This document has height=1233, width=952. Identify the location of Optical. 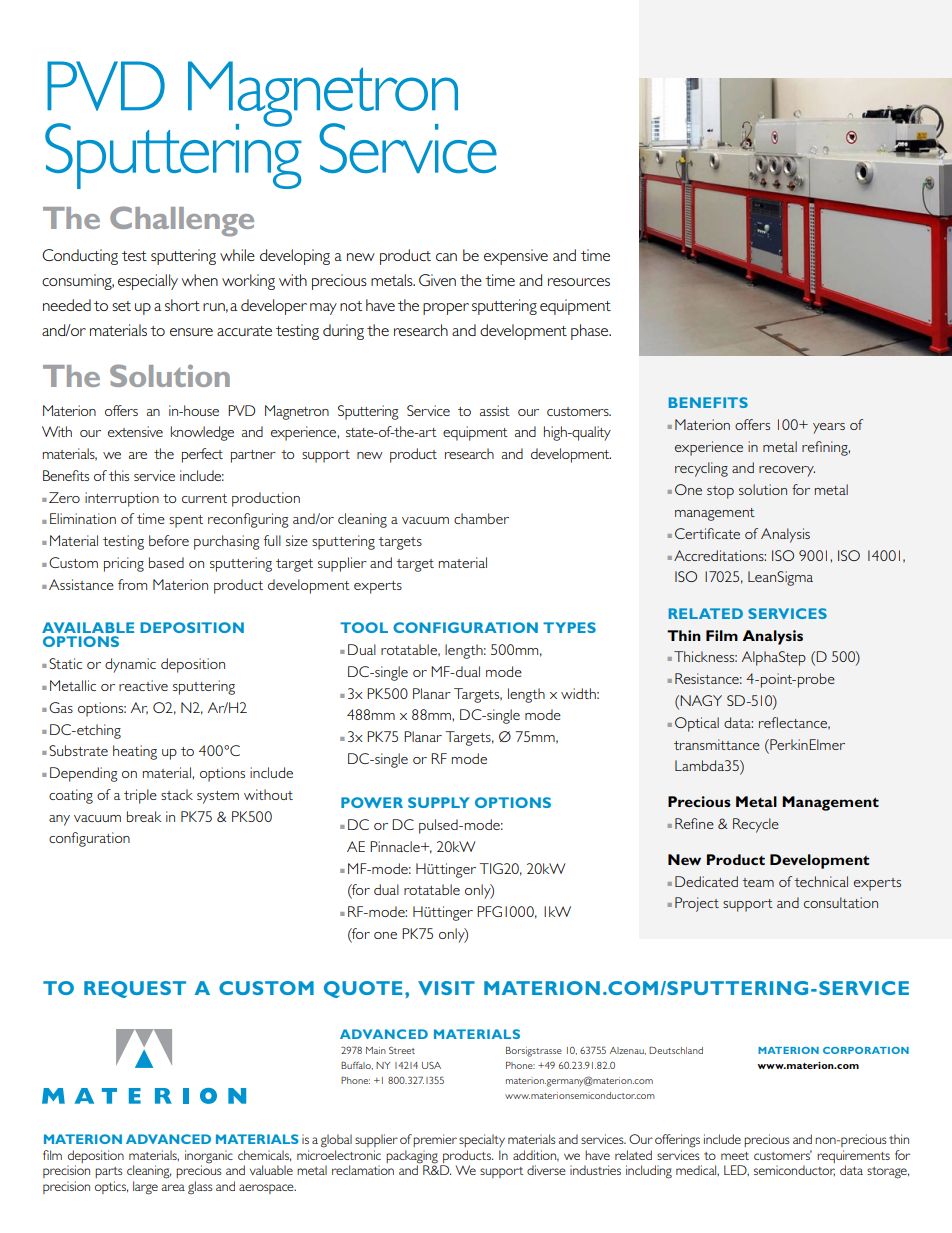
(697, 724).
